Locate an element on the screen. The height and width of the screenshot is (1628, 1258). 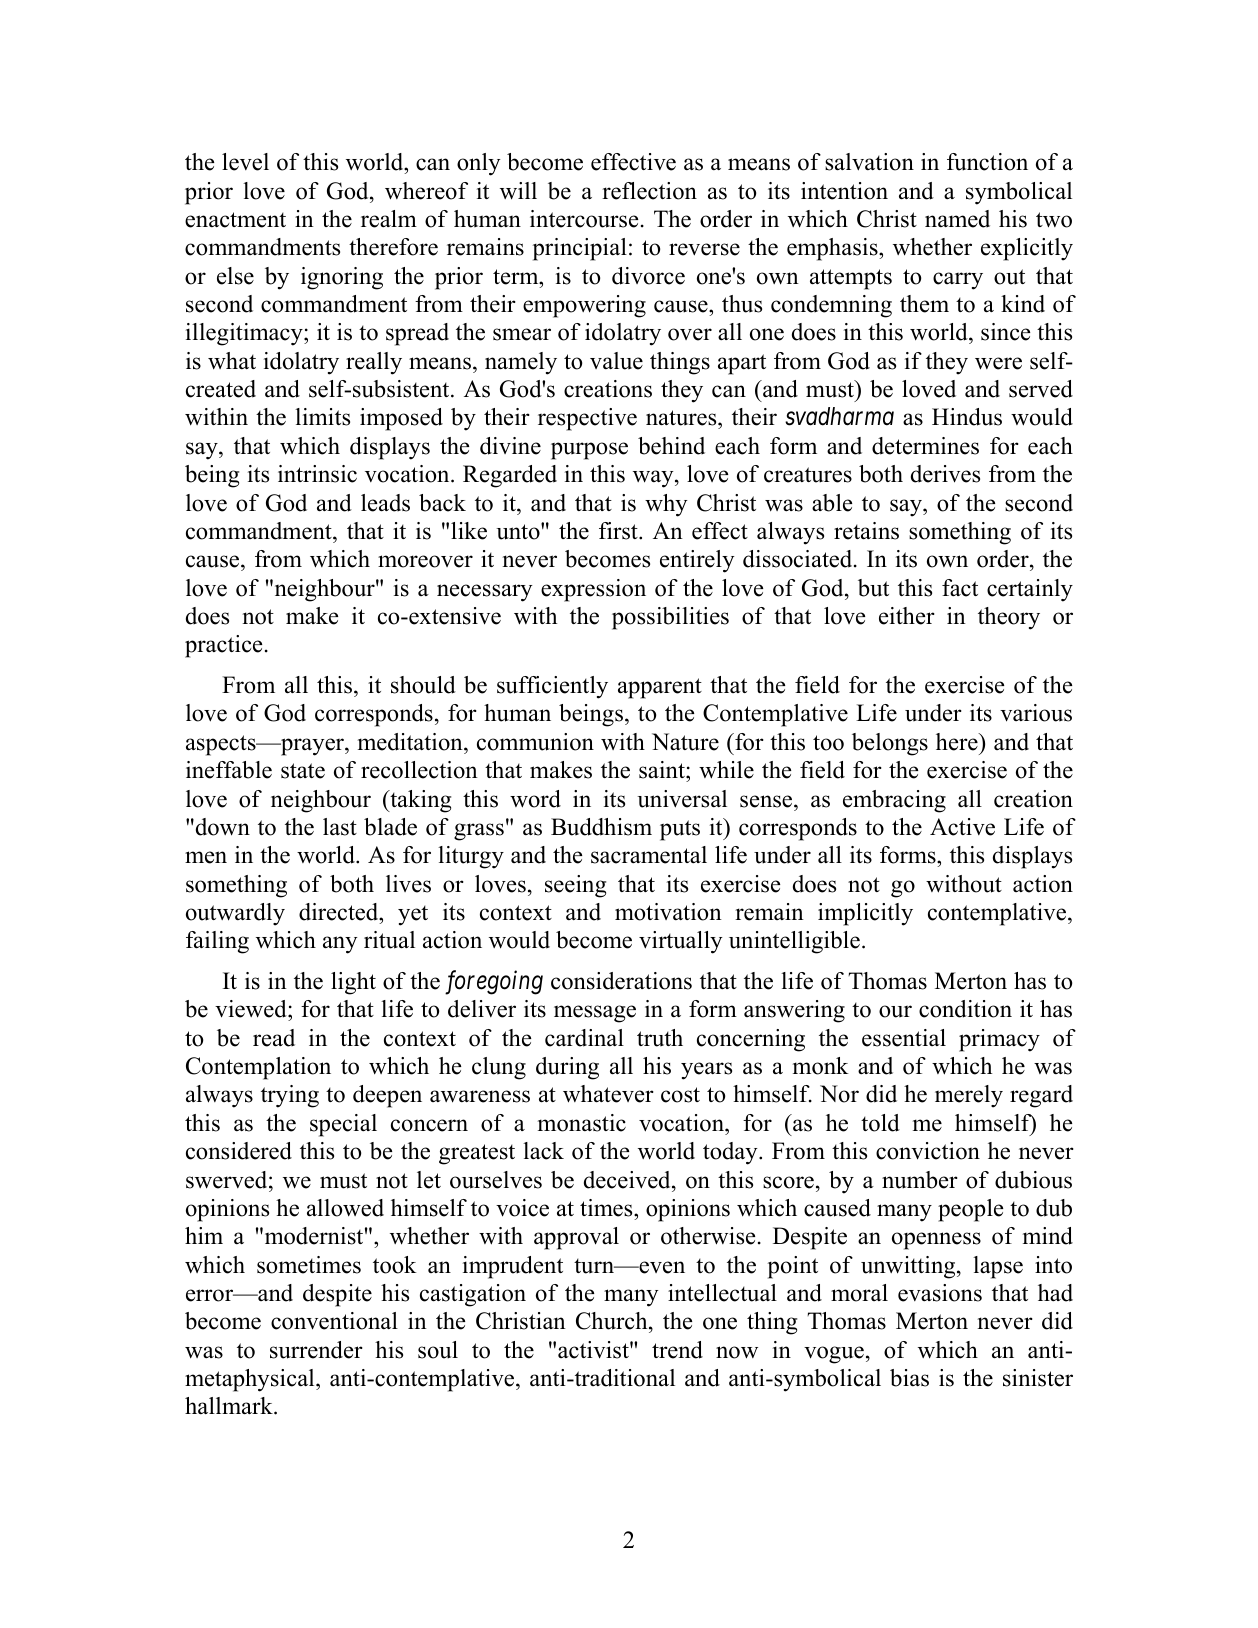
surrender is located at coordinates (316, 1350).
